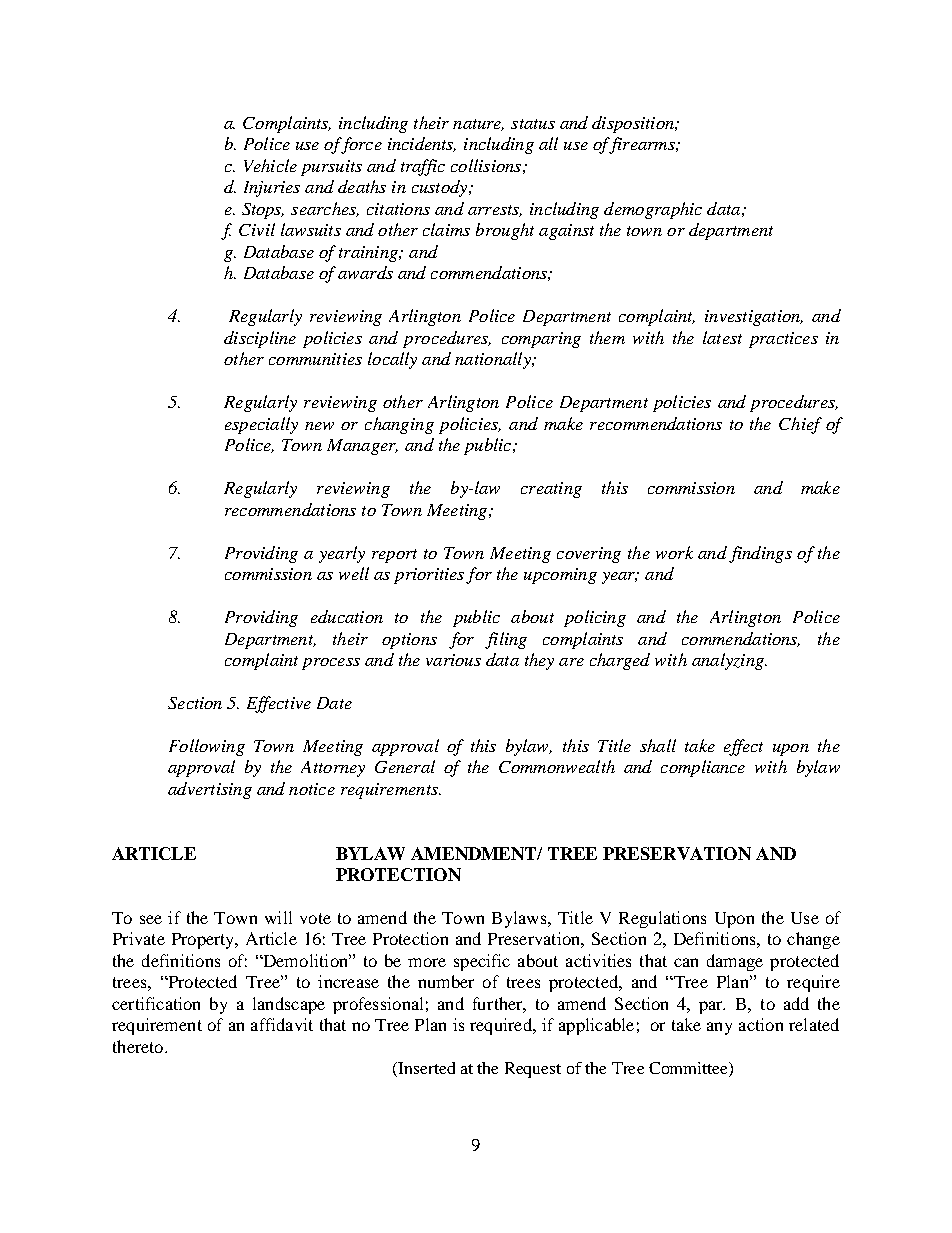  Describe the element at coordinates (703, 768) in the screenshot. I see `compliance` at that location.
